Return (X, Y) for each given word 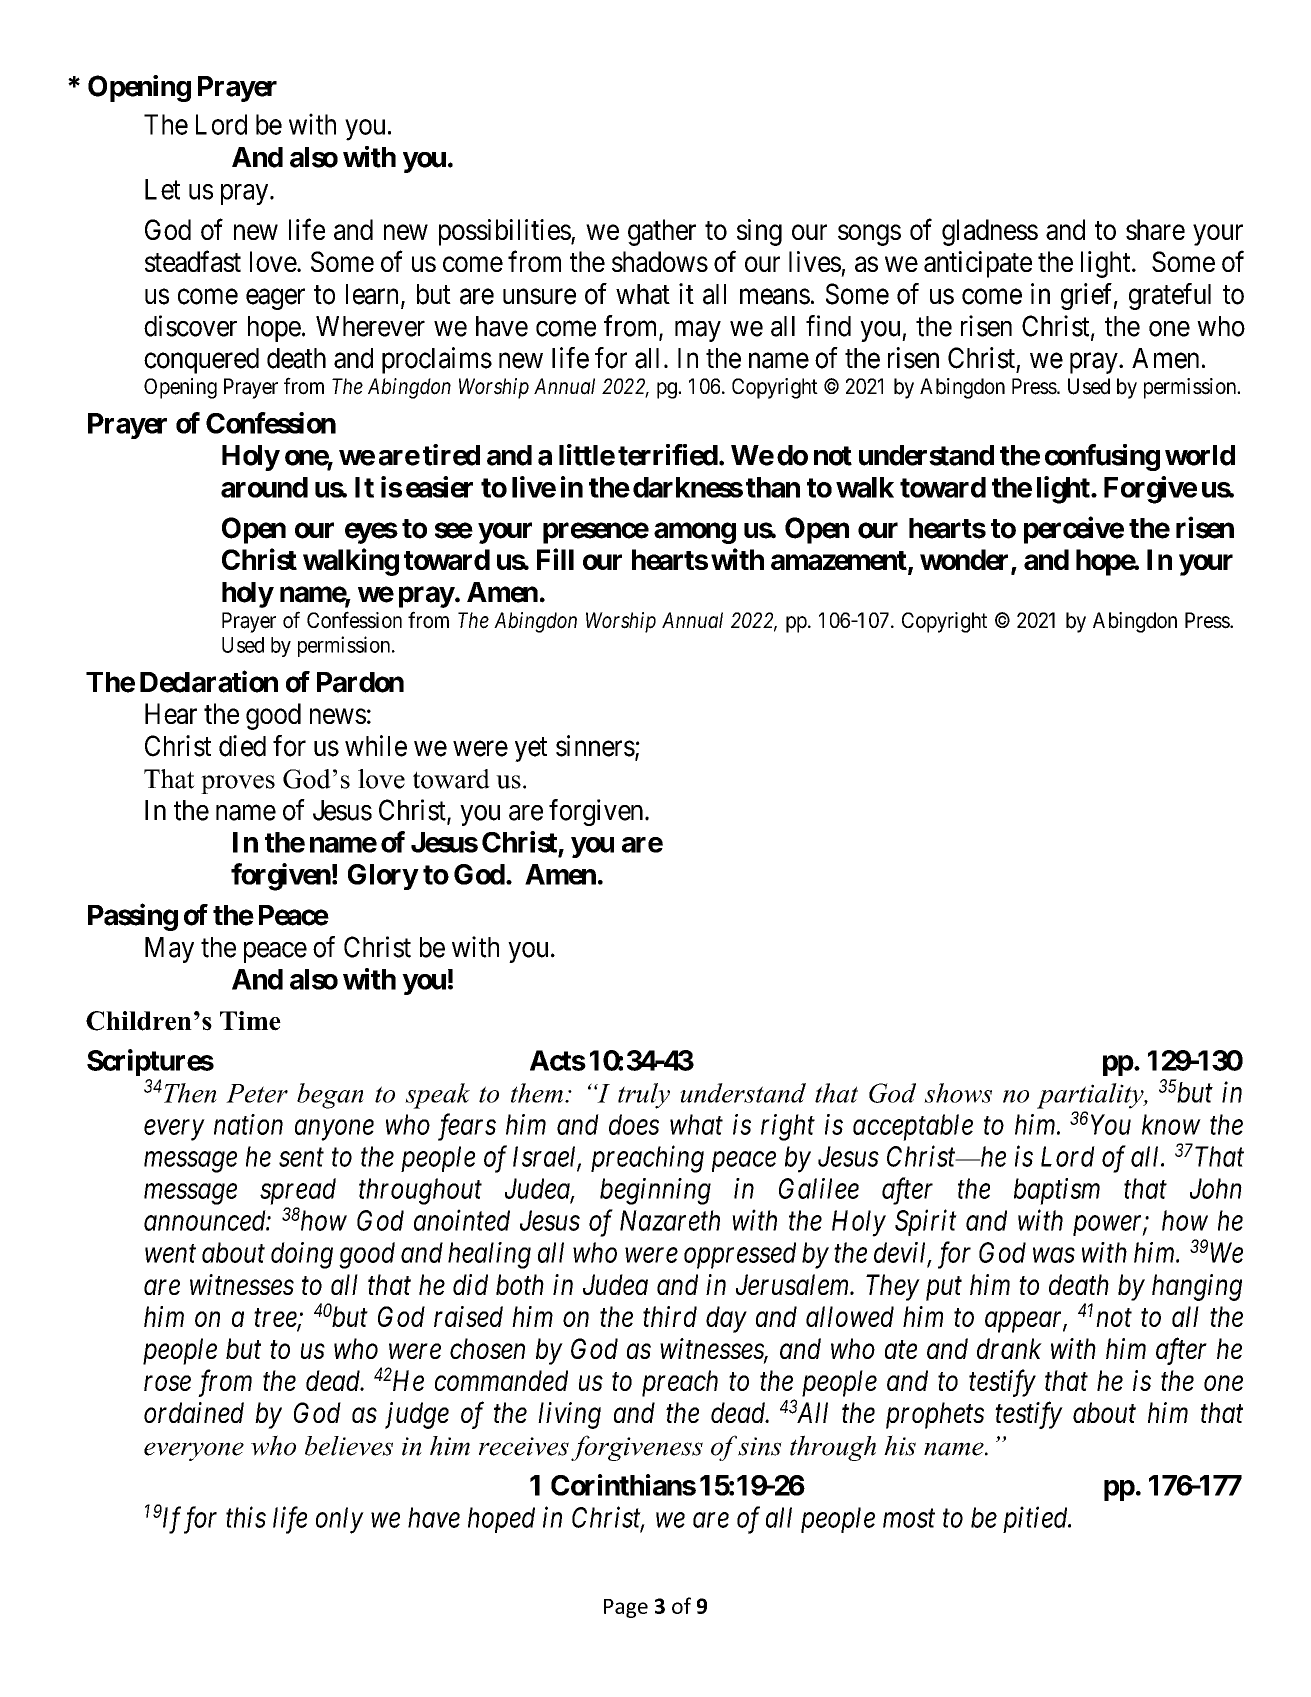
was (1054, 1255)
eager (275, 299)
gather (662, 232)
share (1155, 229)
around (264, 487)
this (246, 1517)
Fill (555, 559)
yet (531, 749)
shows (958, 1093)
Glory (383, 877)
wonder (966, 561)
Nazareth (670, 1220)
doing (302, 1255)
